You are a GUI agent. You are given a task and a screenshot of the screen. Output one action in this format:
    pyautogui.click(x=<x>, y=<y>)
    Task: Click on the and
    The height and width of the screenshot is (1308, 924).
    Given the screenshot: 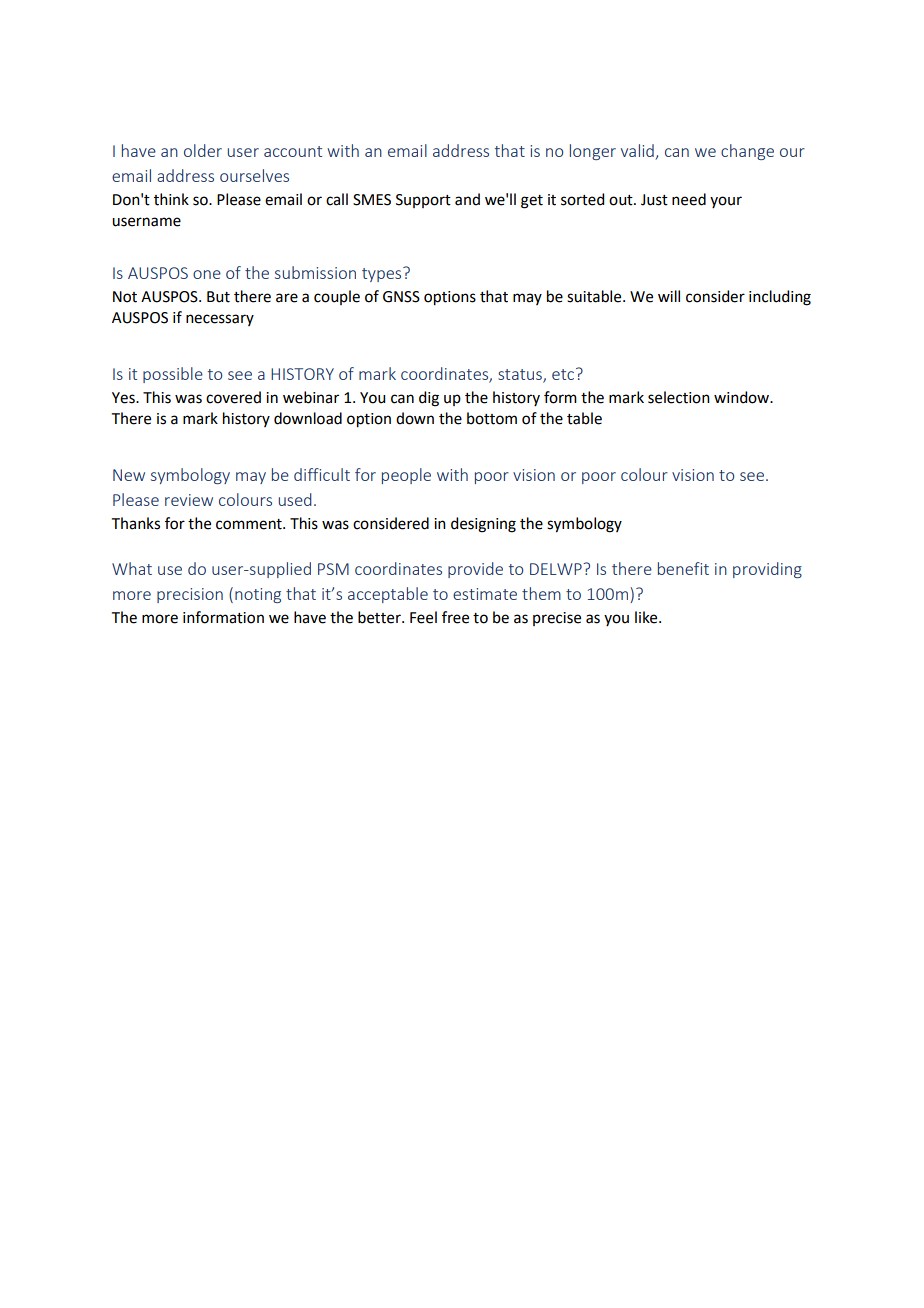 What is the action you would take?
    pyautogui.click(x=467, y=199)
